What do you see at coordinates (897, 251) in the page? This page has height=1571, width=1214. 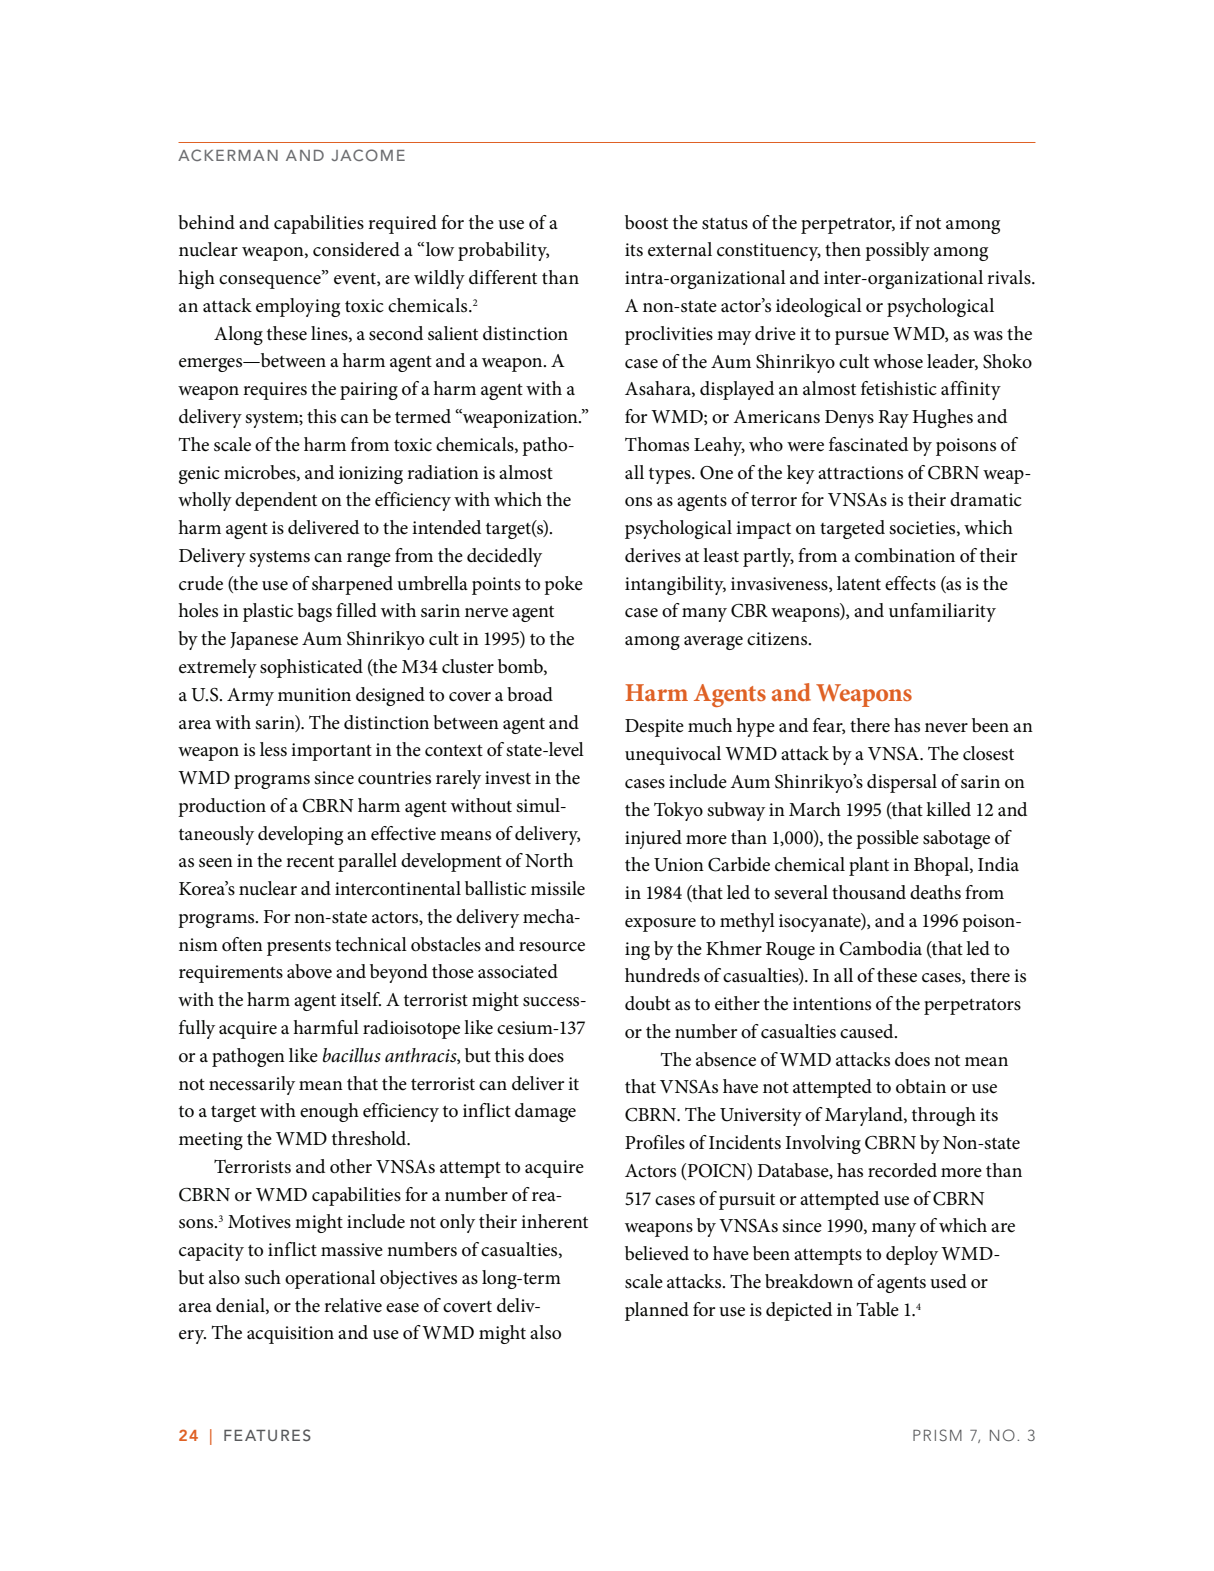 I see `possibly` at bounding box center [897, 251].
